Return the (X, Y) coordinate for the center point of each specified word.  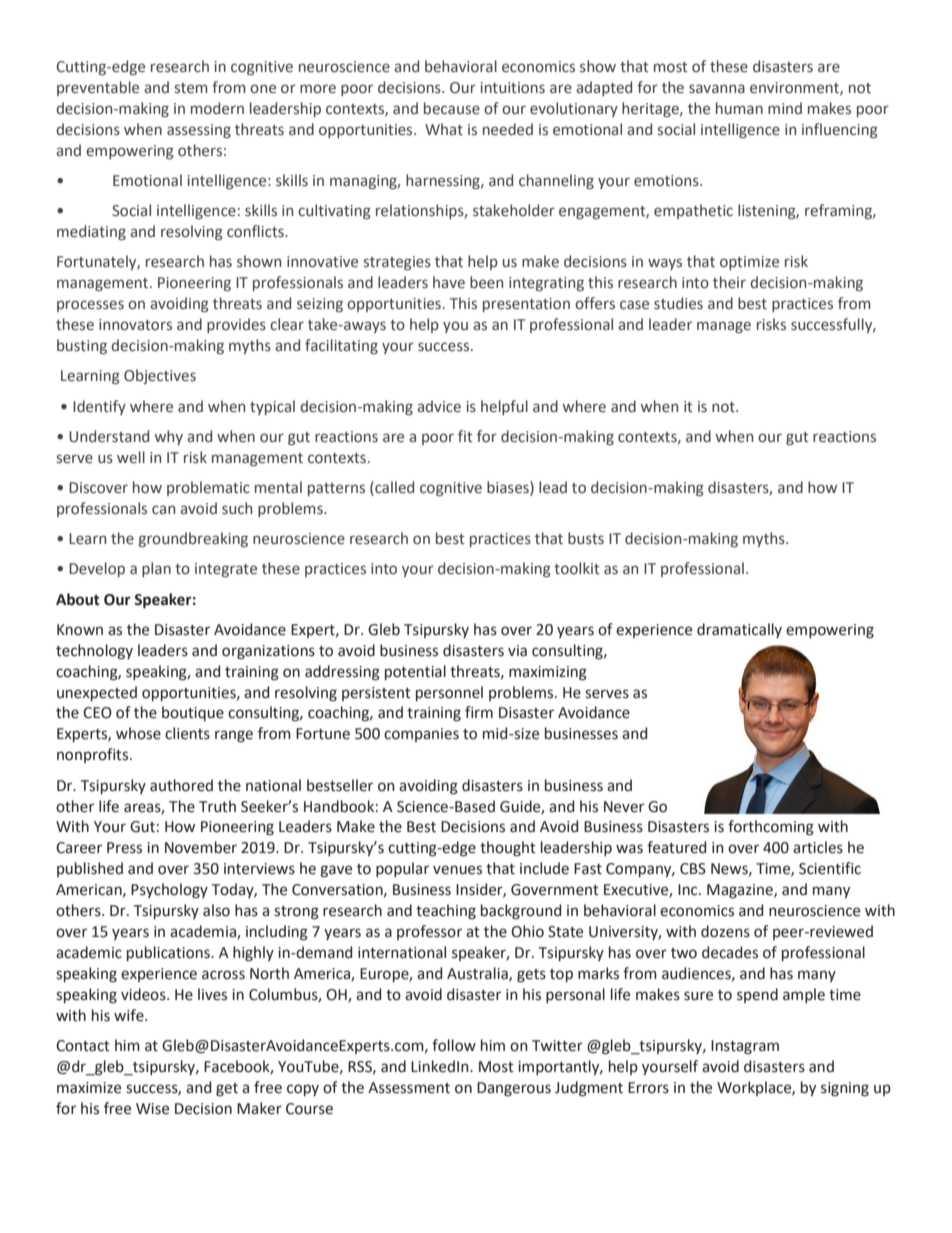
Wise (152, 1109)
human (739, 108)
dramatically (739, 630)
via (517, 651)
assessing (199, 131)
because (452, 108)
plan (156, 569)
